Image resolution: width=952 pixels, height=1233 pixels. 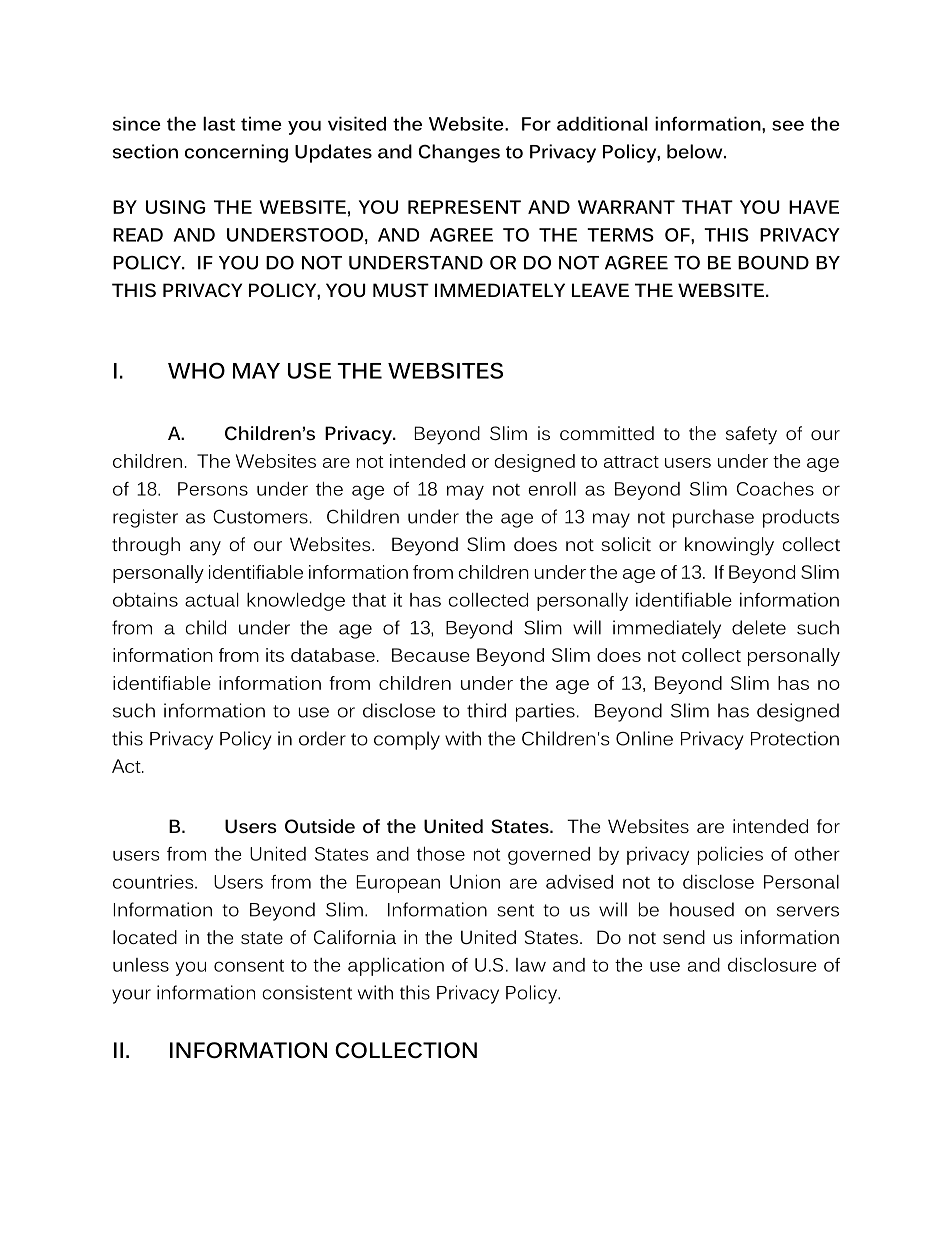 What do you see at coordinates (730, 856) in the page?
I see `policies` at bounding box center [730, 856].
